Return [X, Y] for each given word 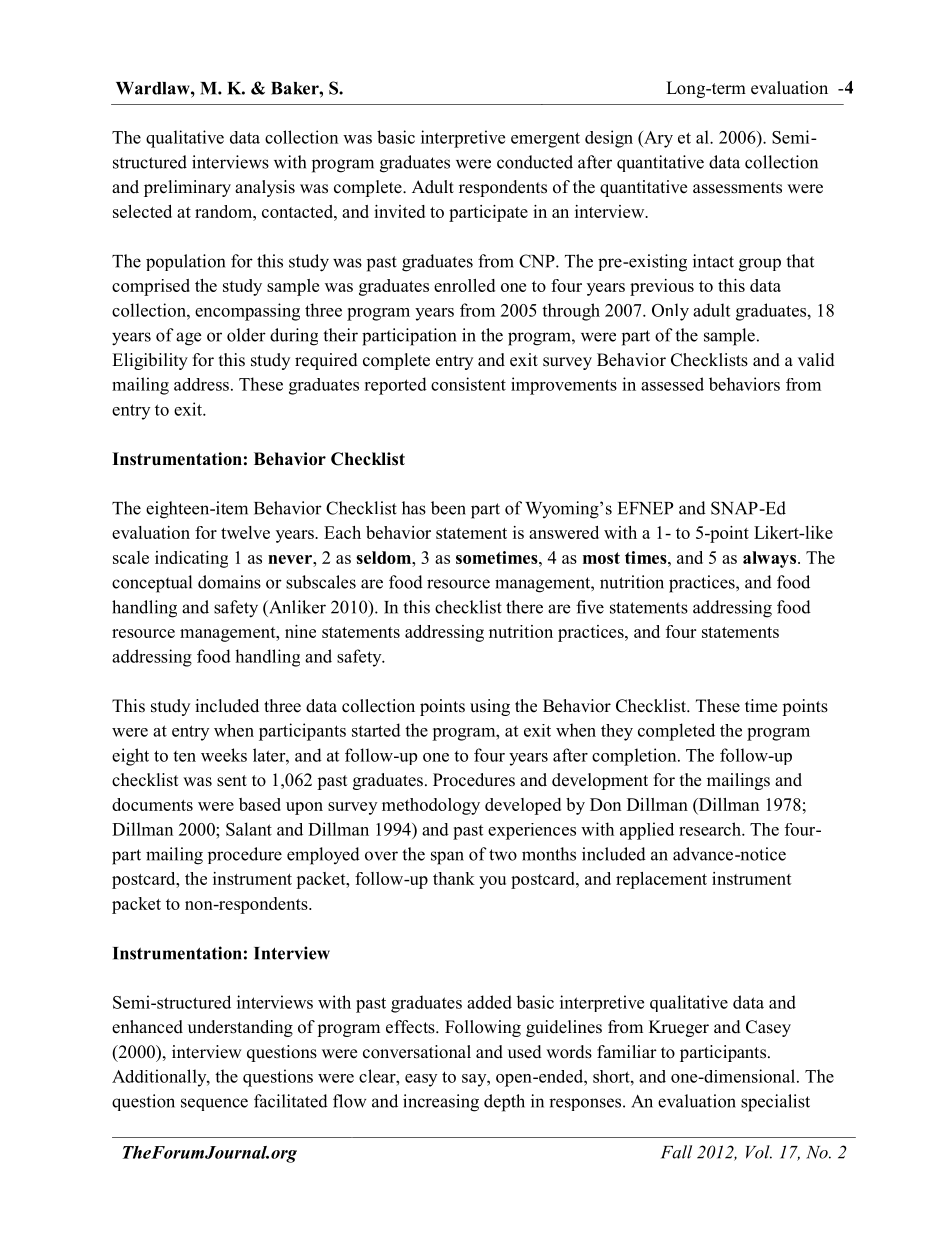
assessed [672, 384]
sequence [214, 1104]
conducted [535, 162]
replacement [661, 880]
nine [300, 631]
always [771, 559]
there [524, 607]
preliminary [187, 188]
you [492, 882]
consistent [468, 384]
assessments [737, 188]
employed [323, 856]
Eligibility [150, 361]
